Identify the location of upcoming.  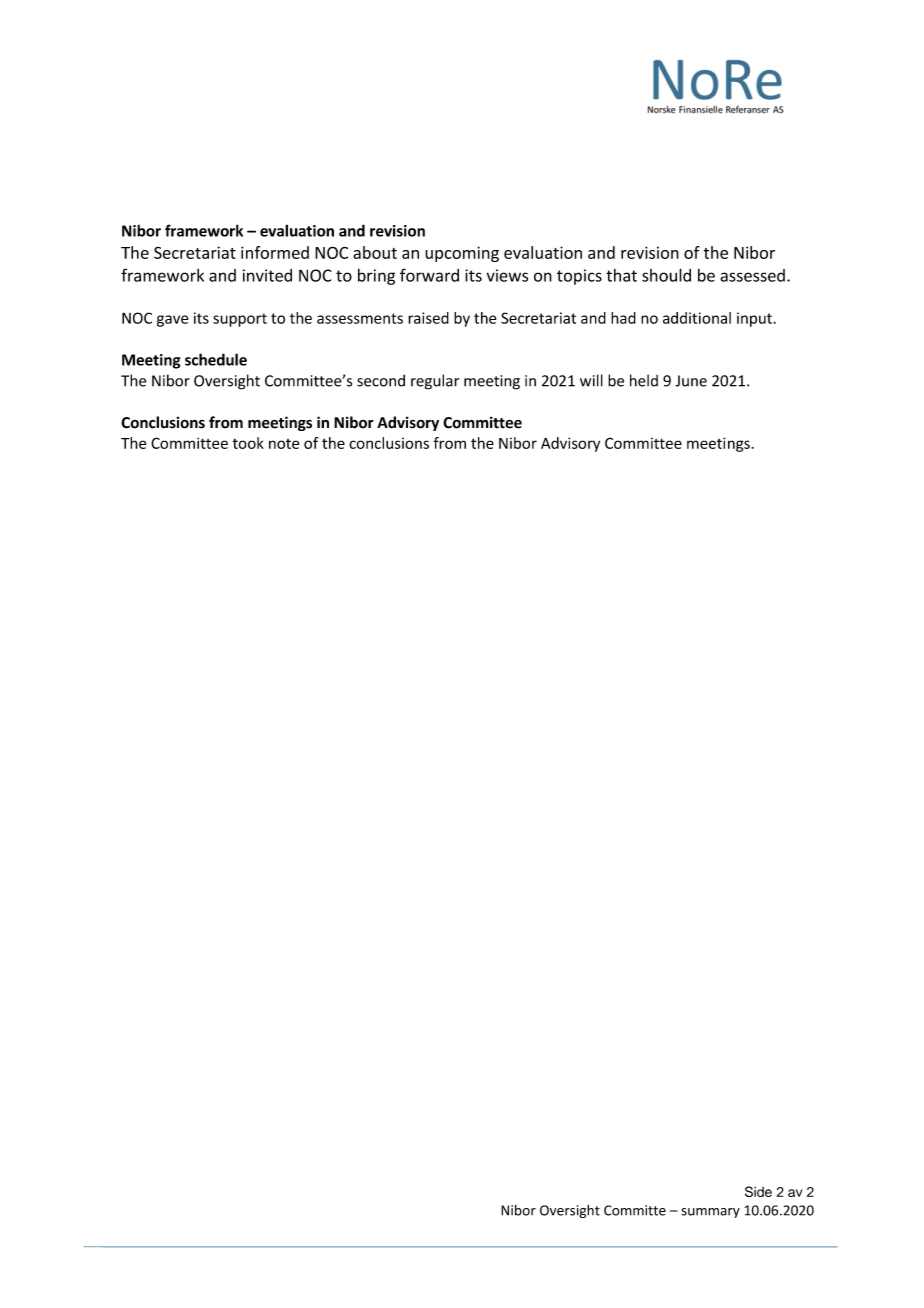
(462, 254).
